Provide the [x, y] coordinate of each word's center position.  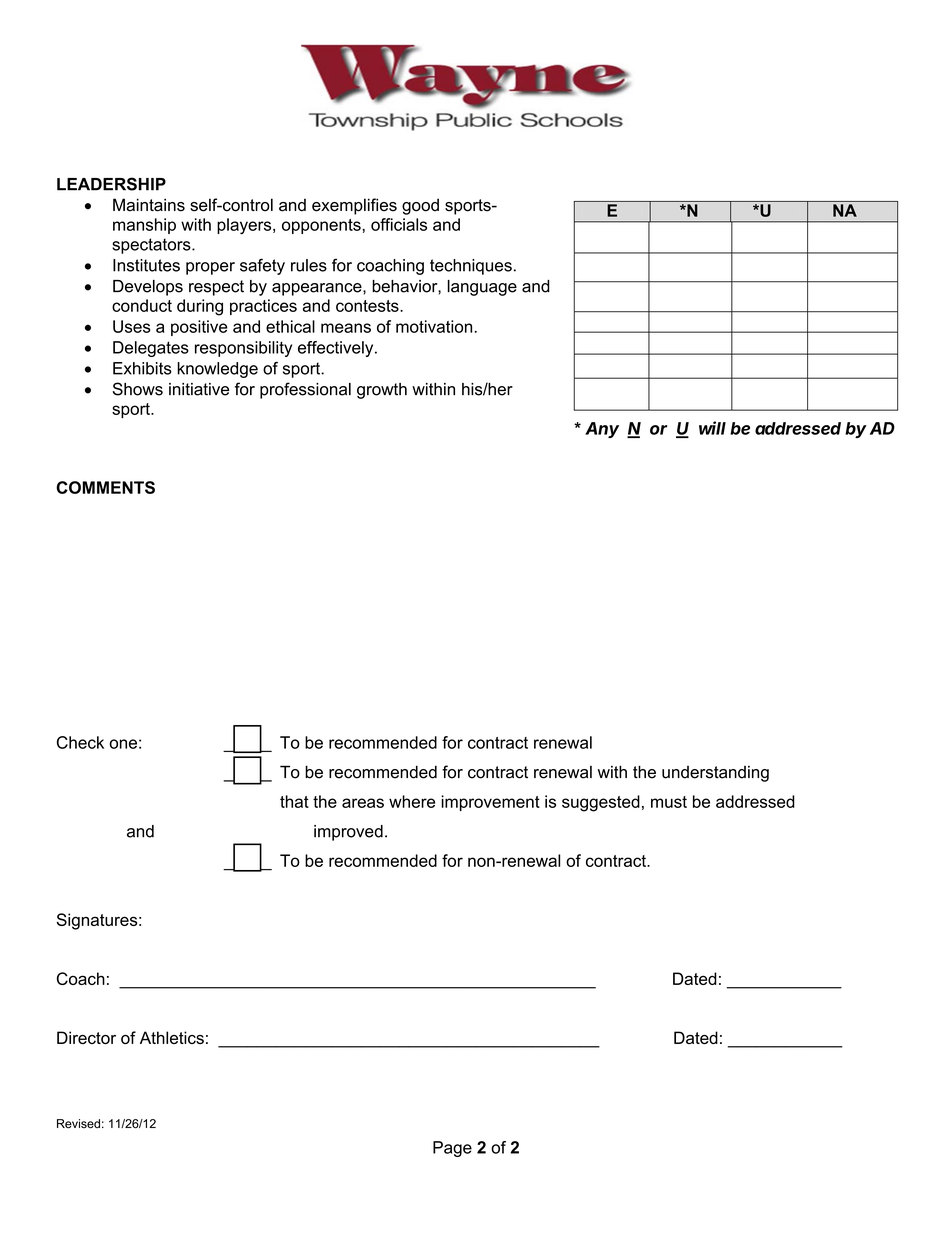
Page [452, 1149]
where [412, 801]
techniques [471, 267]
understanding [715, 774]
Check [80, 742]
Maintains [149, 205]
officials [399, 224]
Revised [78, 1124]
